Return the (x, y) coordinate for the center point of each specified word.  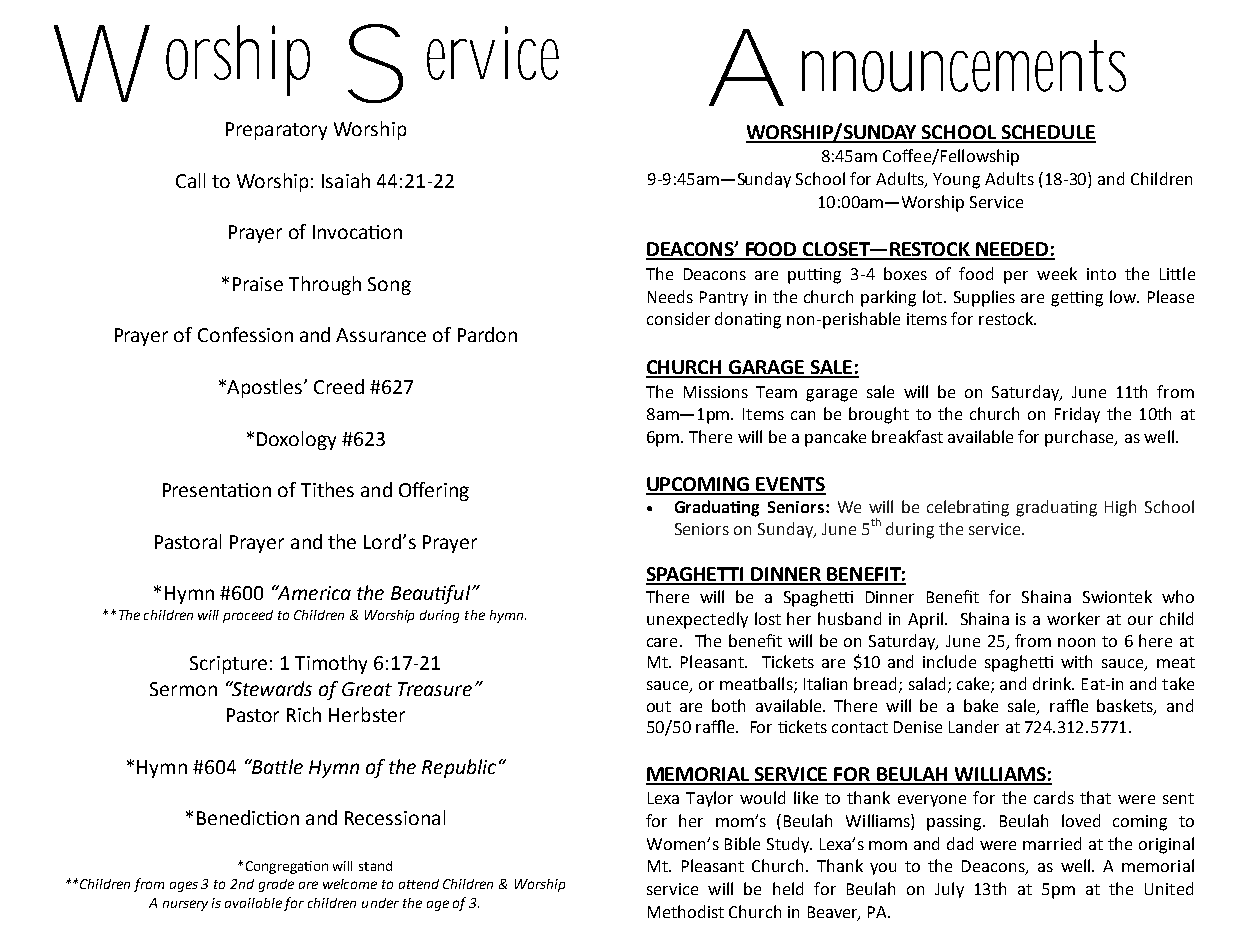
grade (276, 885)
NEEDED (1012, 250)
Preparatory (276, 131)
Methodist (686, 911)
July (949, 890)
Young (956, 181)
